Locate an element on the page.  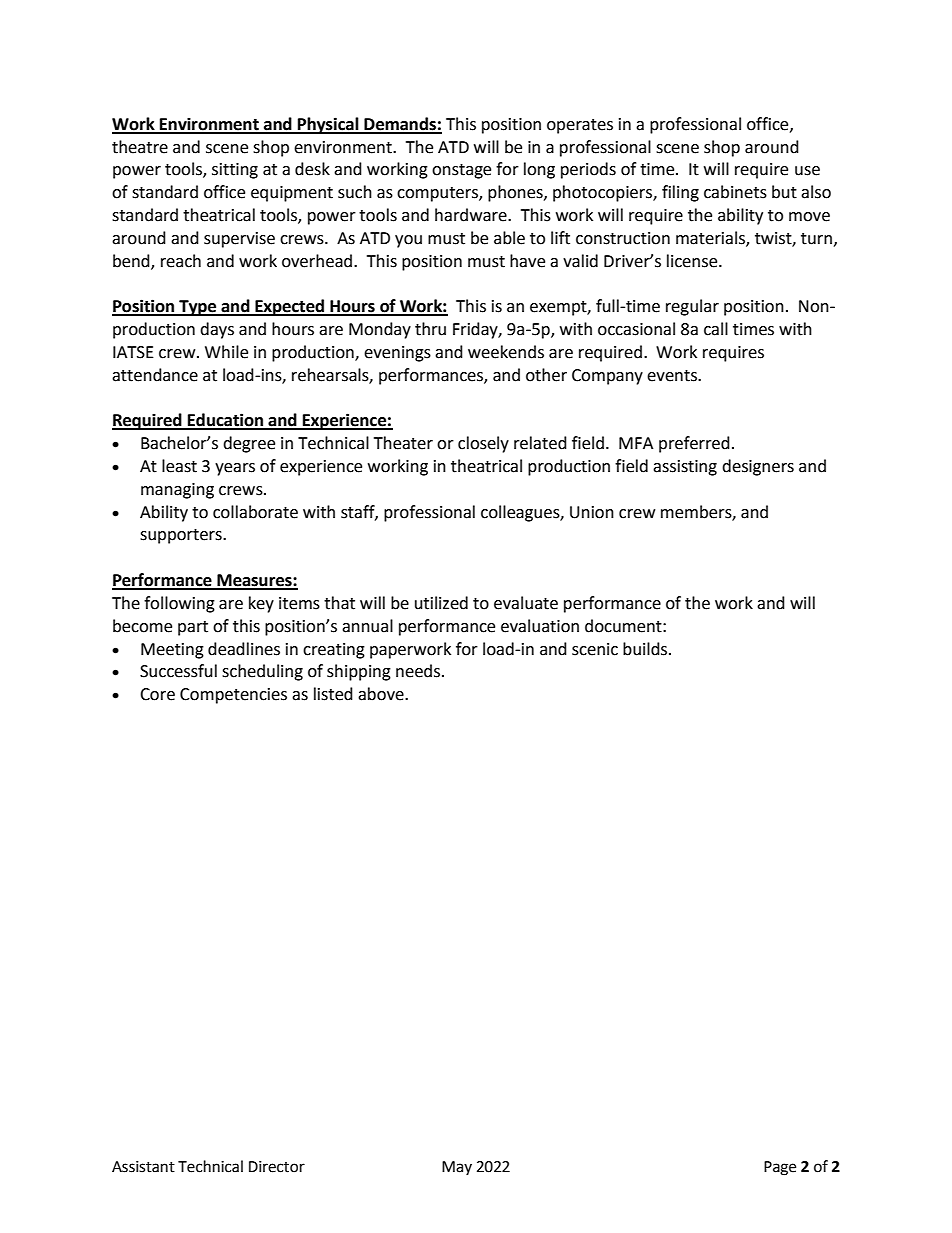
sitting is located at coordinates (235, 171).
